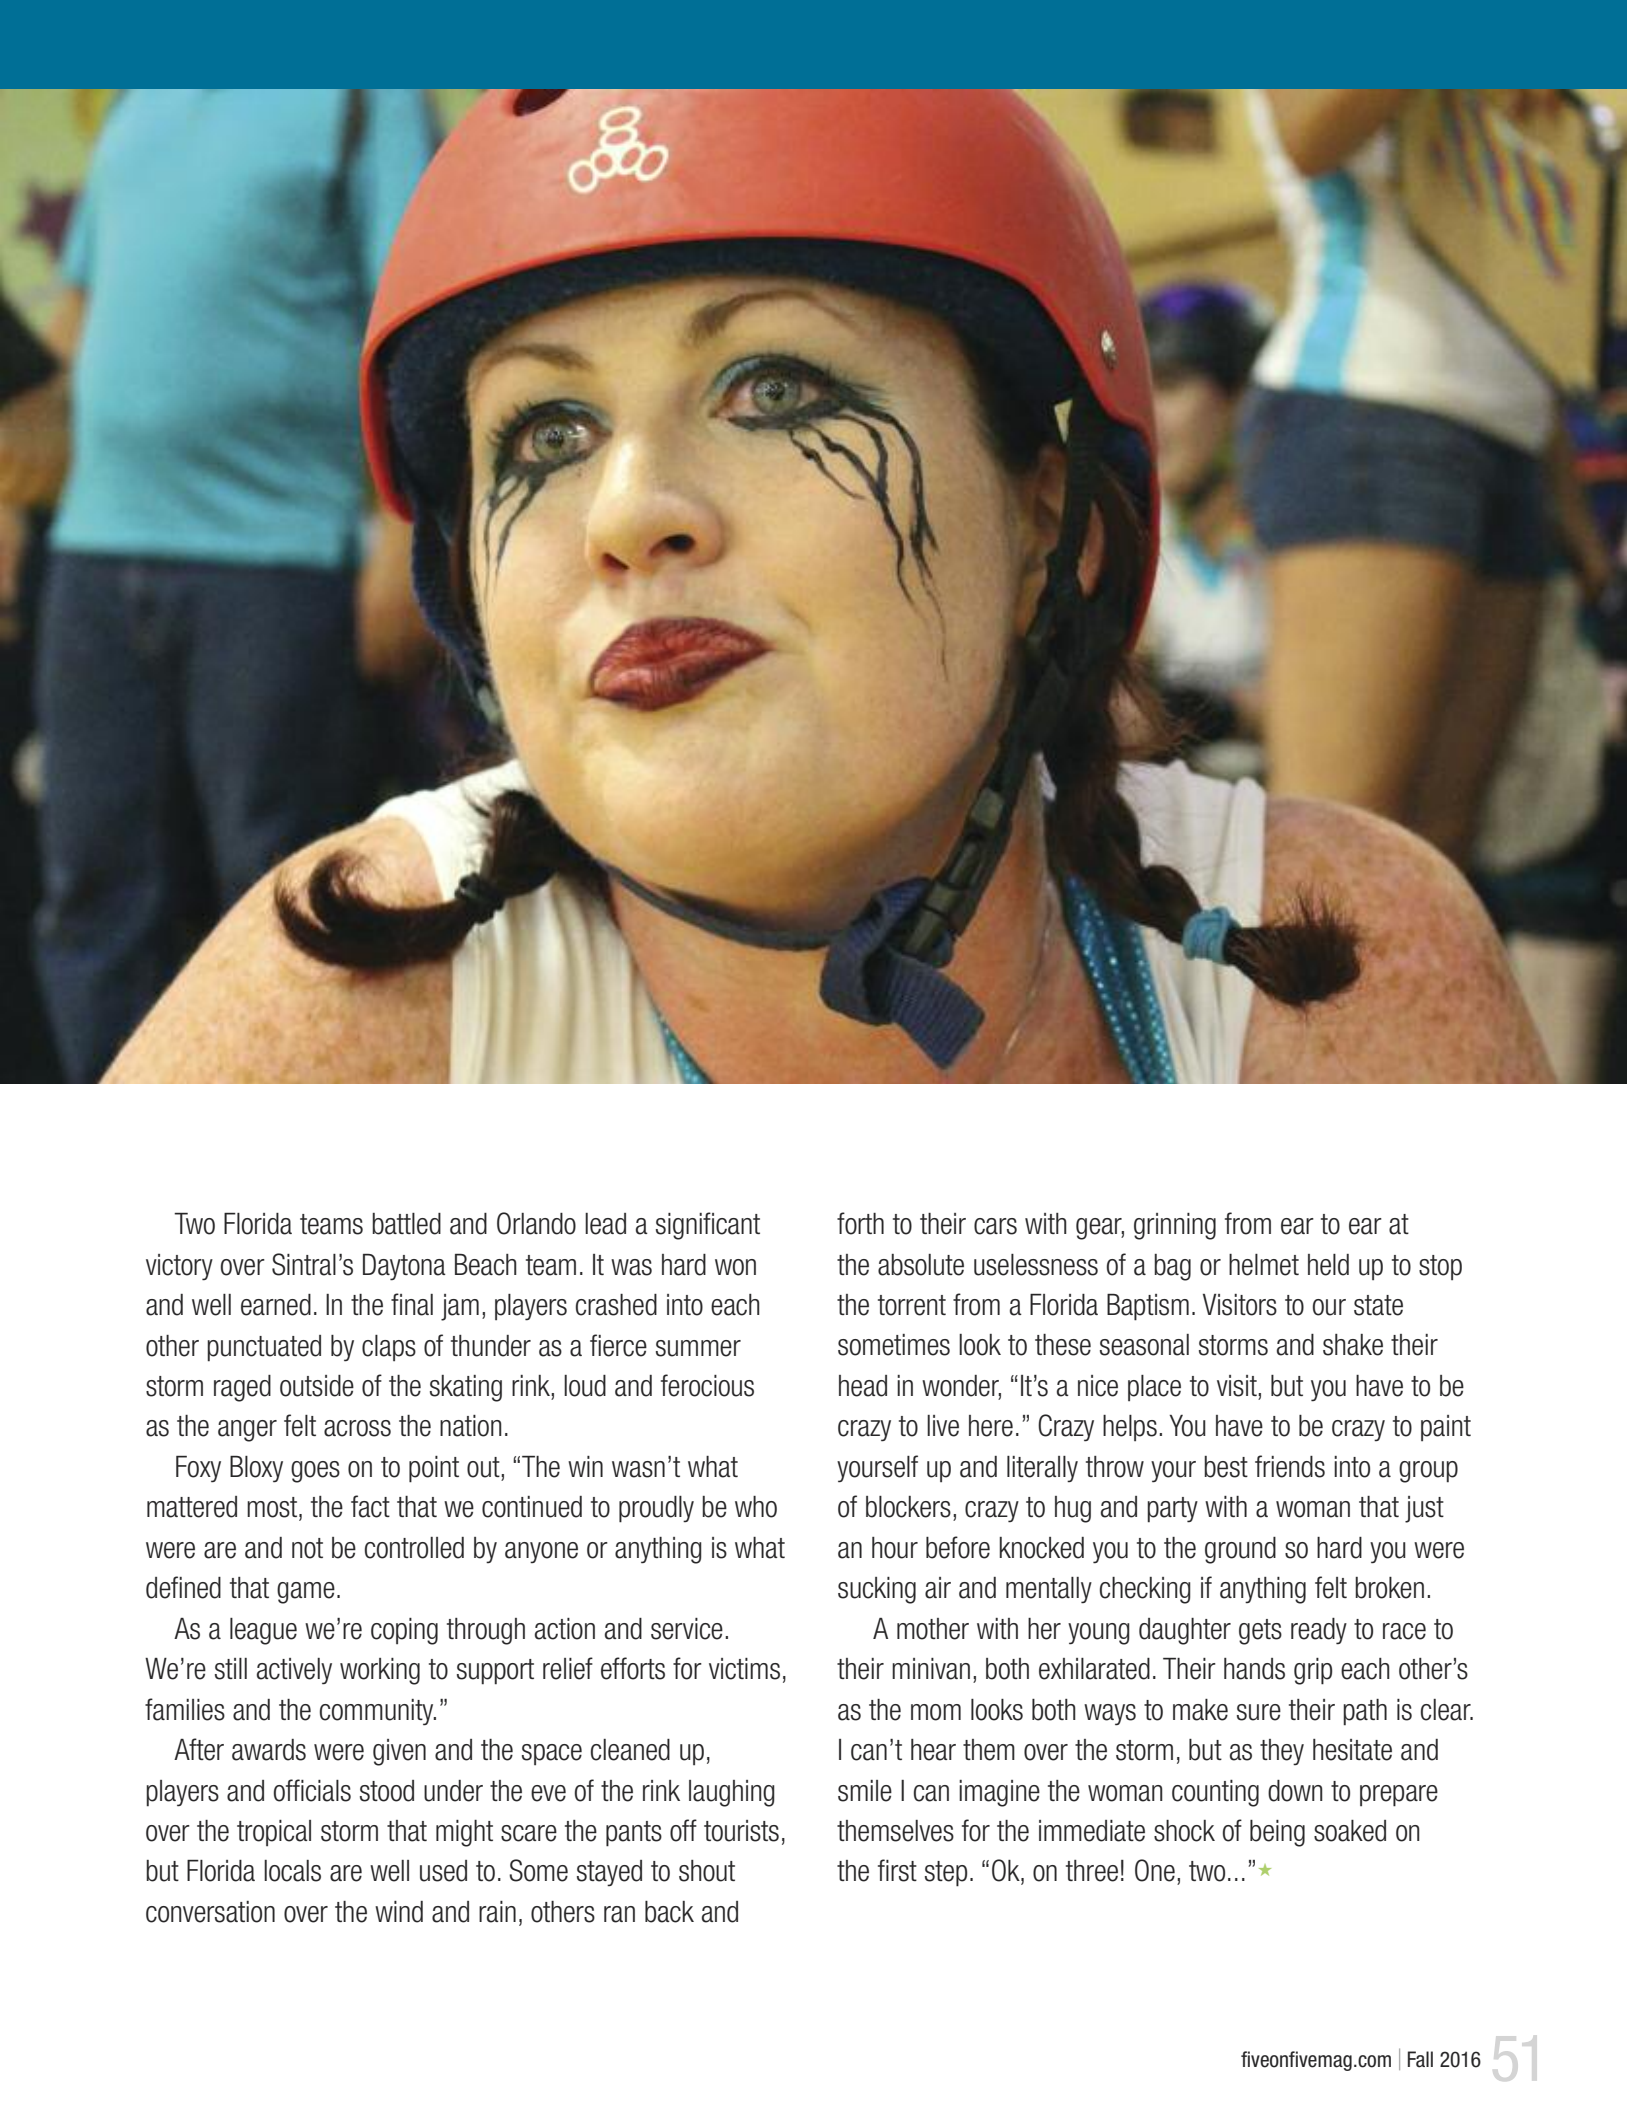 Image resolution: width=1627 pixels, height=2112 pixels. I want to click on wind, so click(399, 1912).
